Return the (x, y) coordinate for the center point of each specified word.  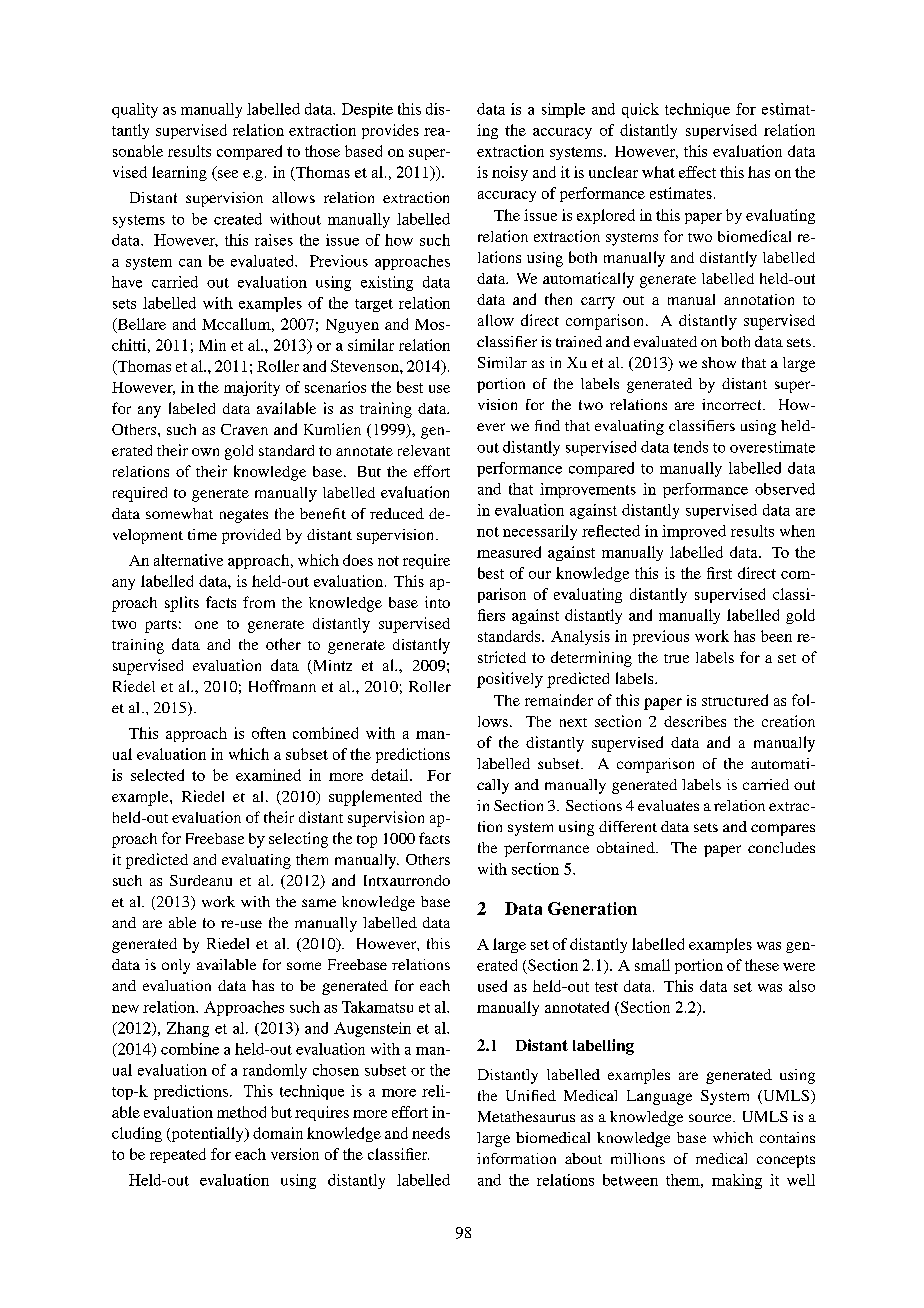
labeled (192, 408)
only (176, 966)
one (206, 625)
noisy (510, 173)
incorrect (733, 404)
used (492, 986)
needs (431, 1133)
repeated (178, 1155)
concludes (781, 847)
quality (135, 110)
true (676, 658)
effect (697, 172)
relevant (424, 450)
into (437, 602)
